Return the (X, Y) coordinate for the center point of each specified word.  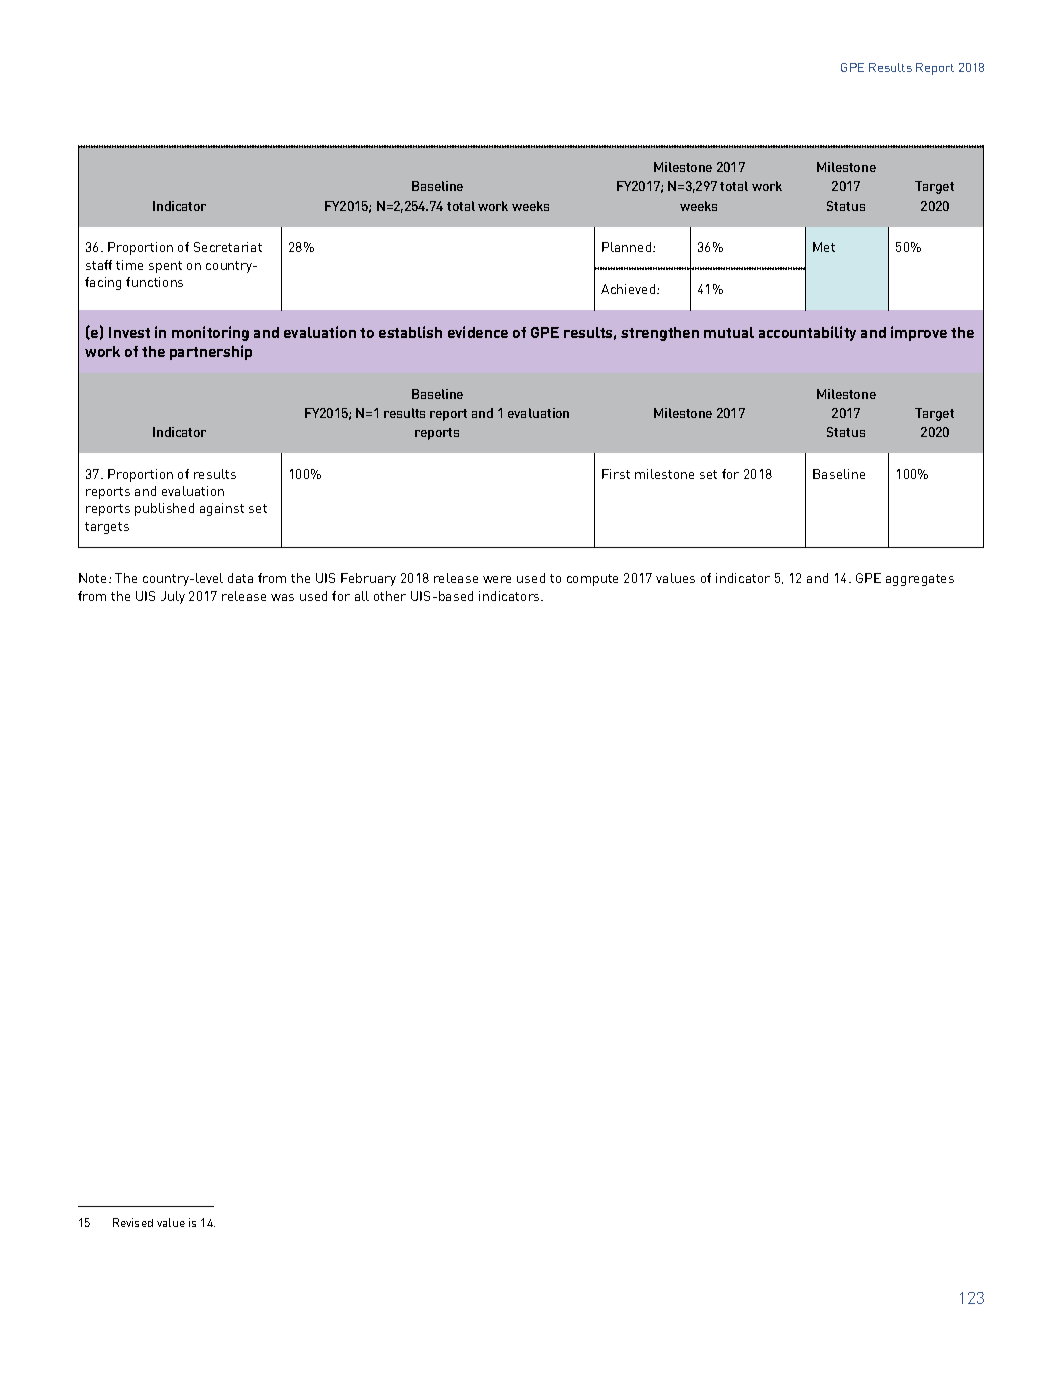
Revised (133, 1222)
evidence (478, 332)
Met (824, 247)
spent (165, 267)
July (173, 597)
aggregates (920, 580)
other (390, 596)
